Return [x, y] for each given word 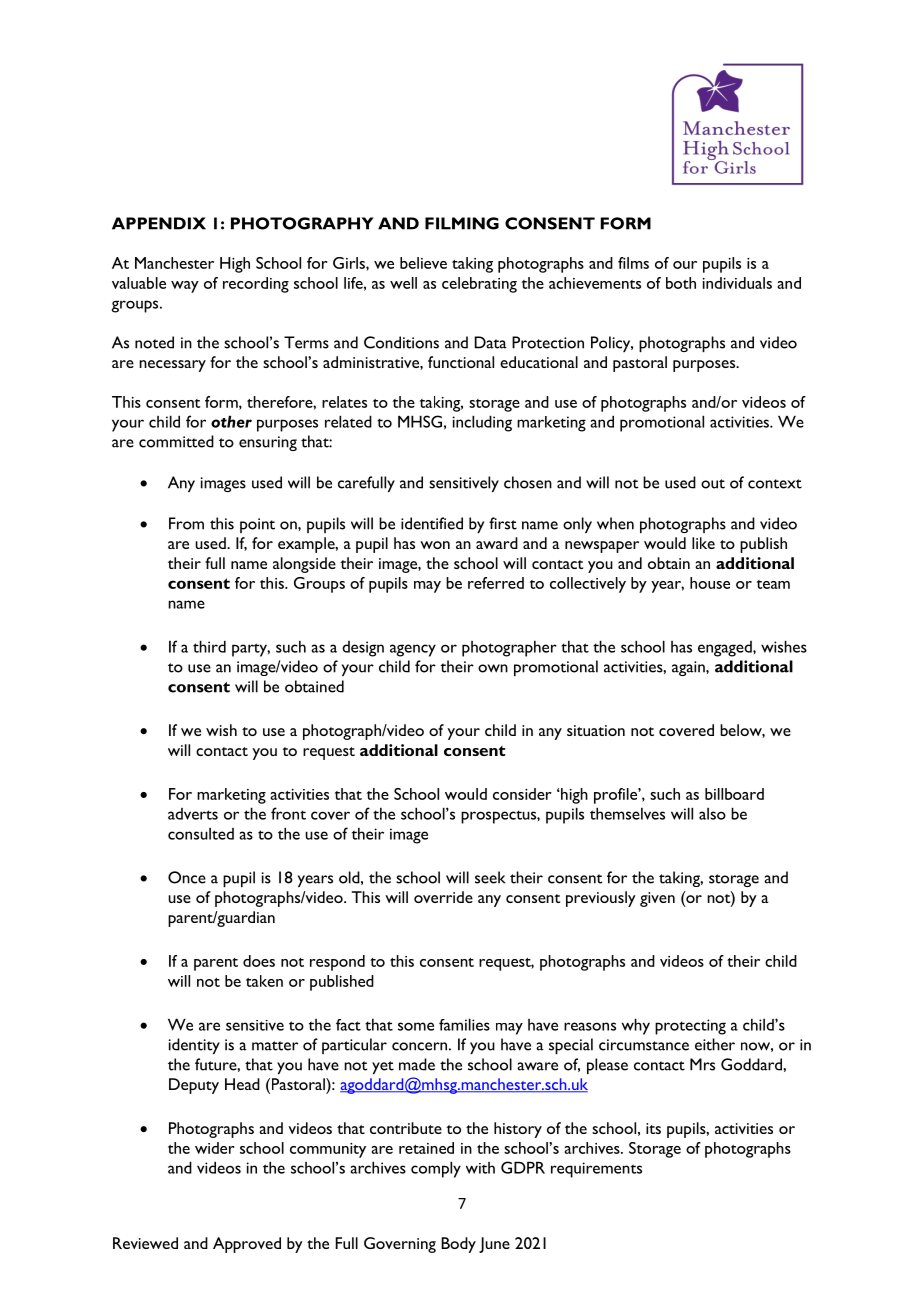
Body [458, 1245]
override [443, 897]
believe [423, 263]
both [681, 283]
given [657, 899]
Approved [247, 1245]
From [186, 523]
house [710, 583]
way [185, 287]
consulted [201, 834]
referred [496, 583]
